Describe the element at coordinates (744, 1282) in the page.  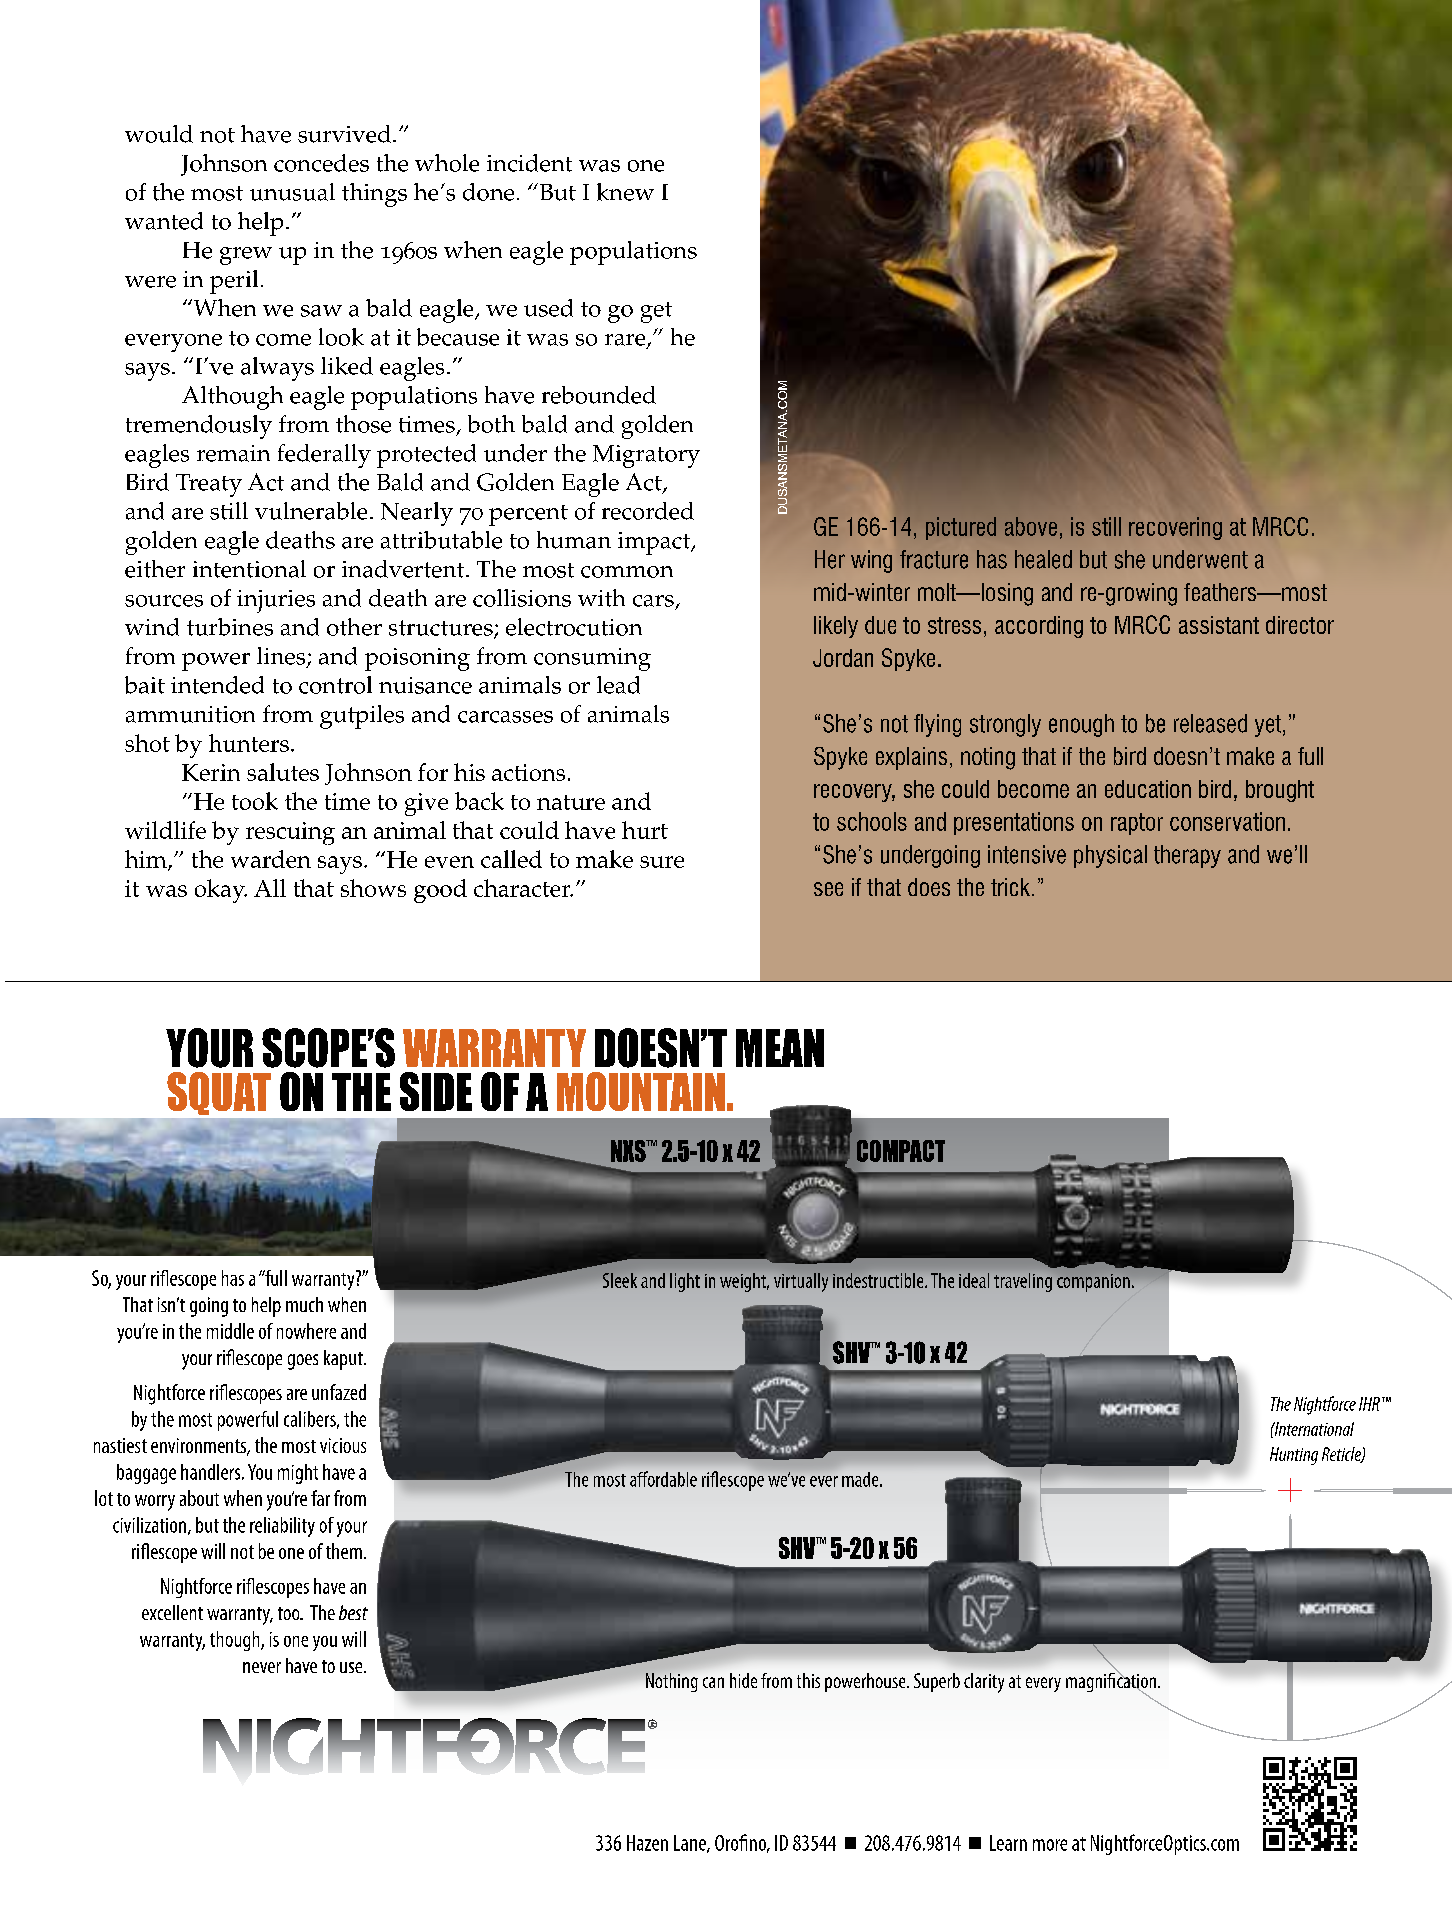
I see `weight` at that location.
